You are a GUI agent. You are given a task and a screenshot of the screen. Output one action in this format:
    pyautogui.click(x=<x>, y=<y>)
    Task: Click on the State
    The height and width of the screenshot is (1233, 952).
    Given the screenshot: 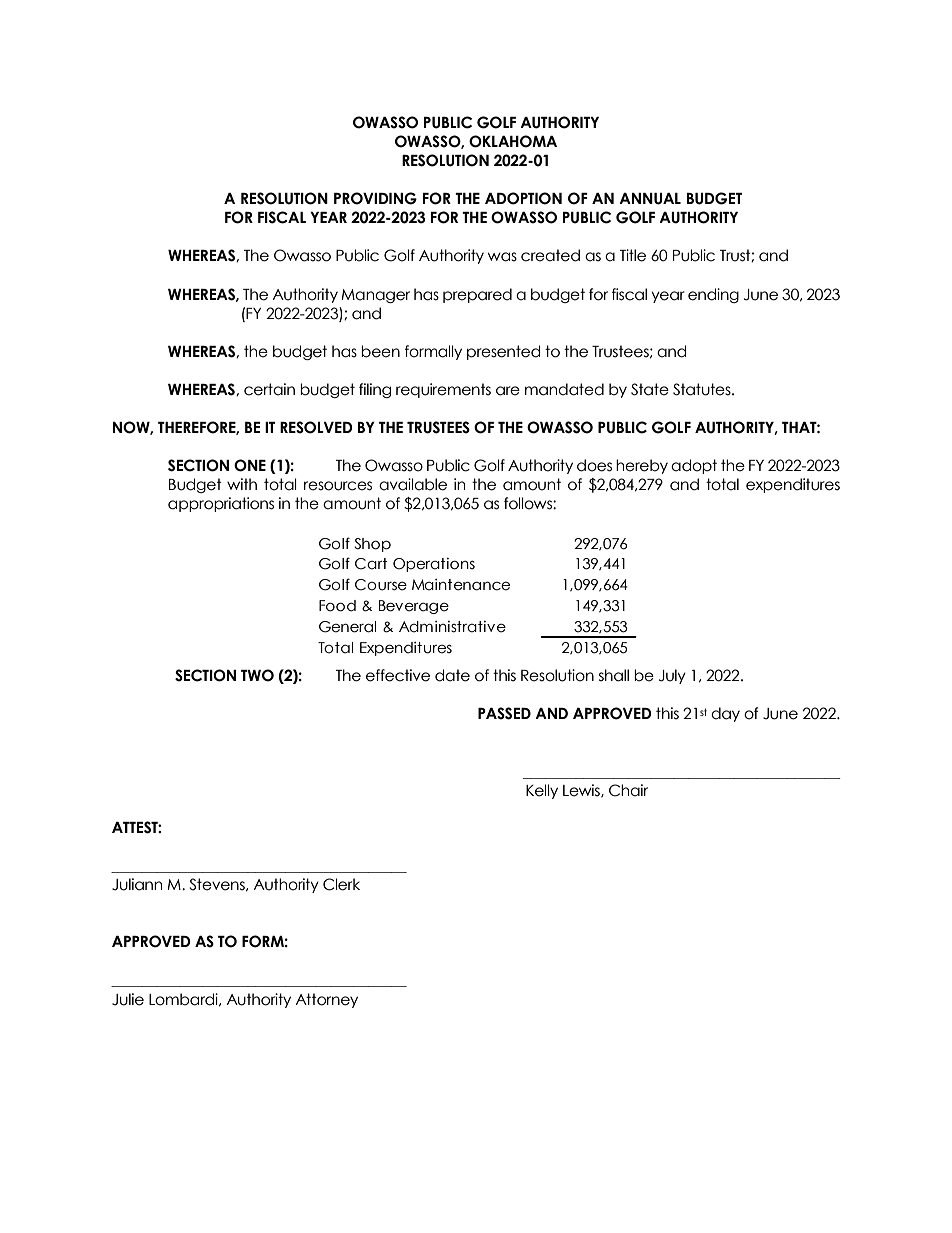 What is the action you would take?
    pyautogui.click(x=650, y=389)
